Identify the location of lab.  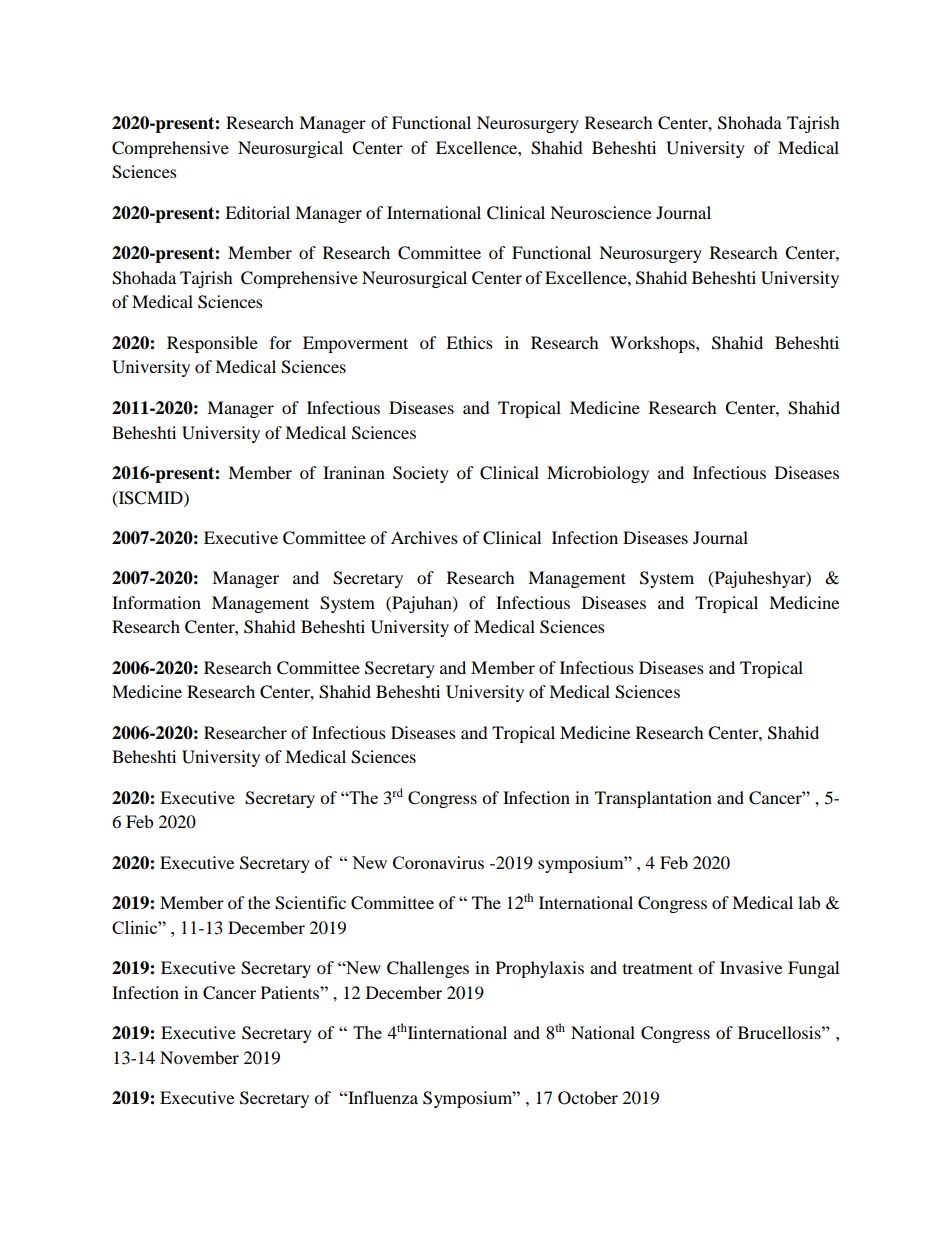
(809, 902).
